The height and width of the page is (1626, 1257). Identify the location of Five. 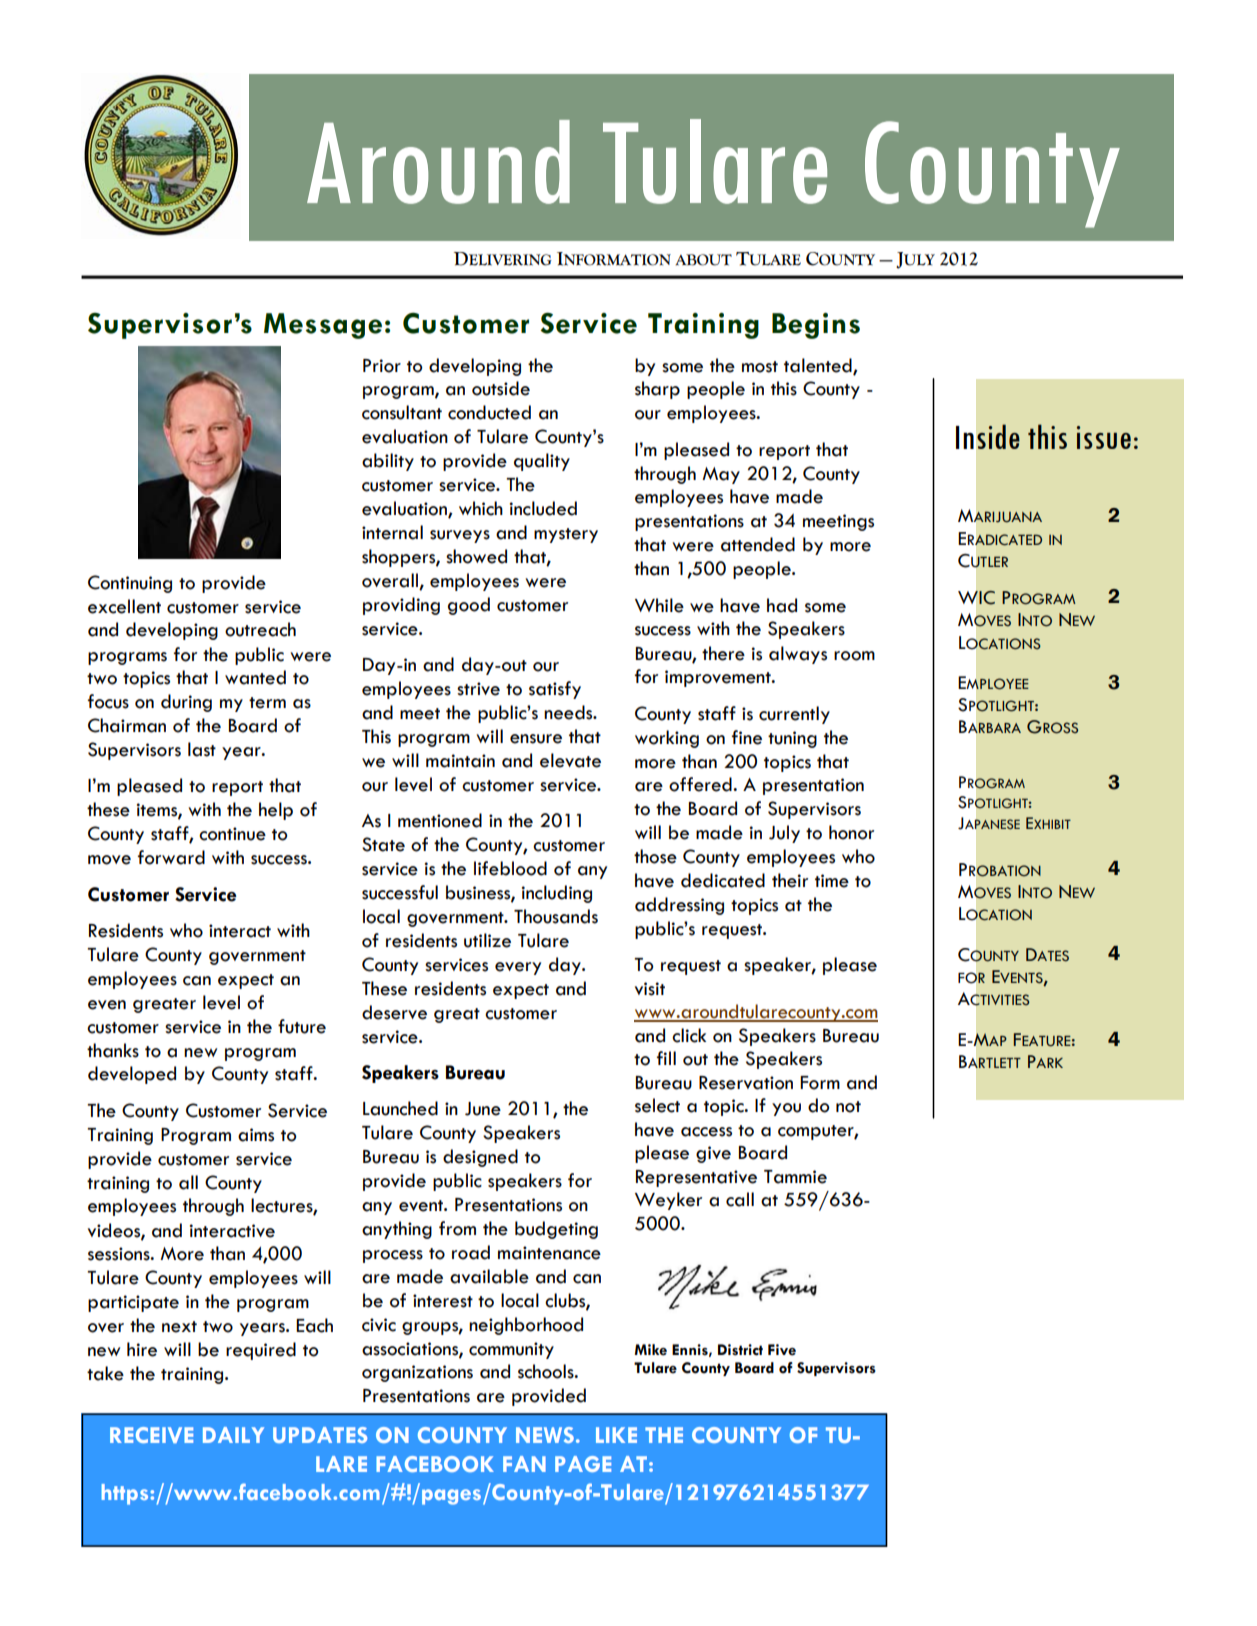
(782, 1350).
